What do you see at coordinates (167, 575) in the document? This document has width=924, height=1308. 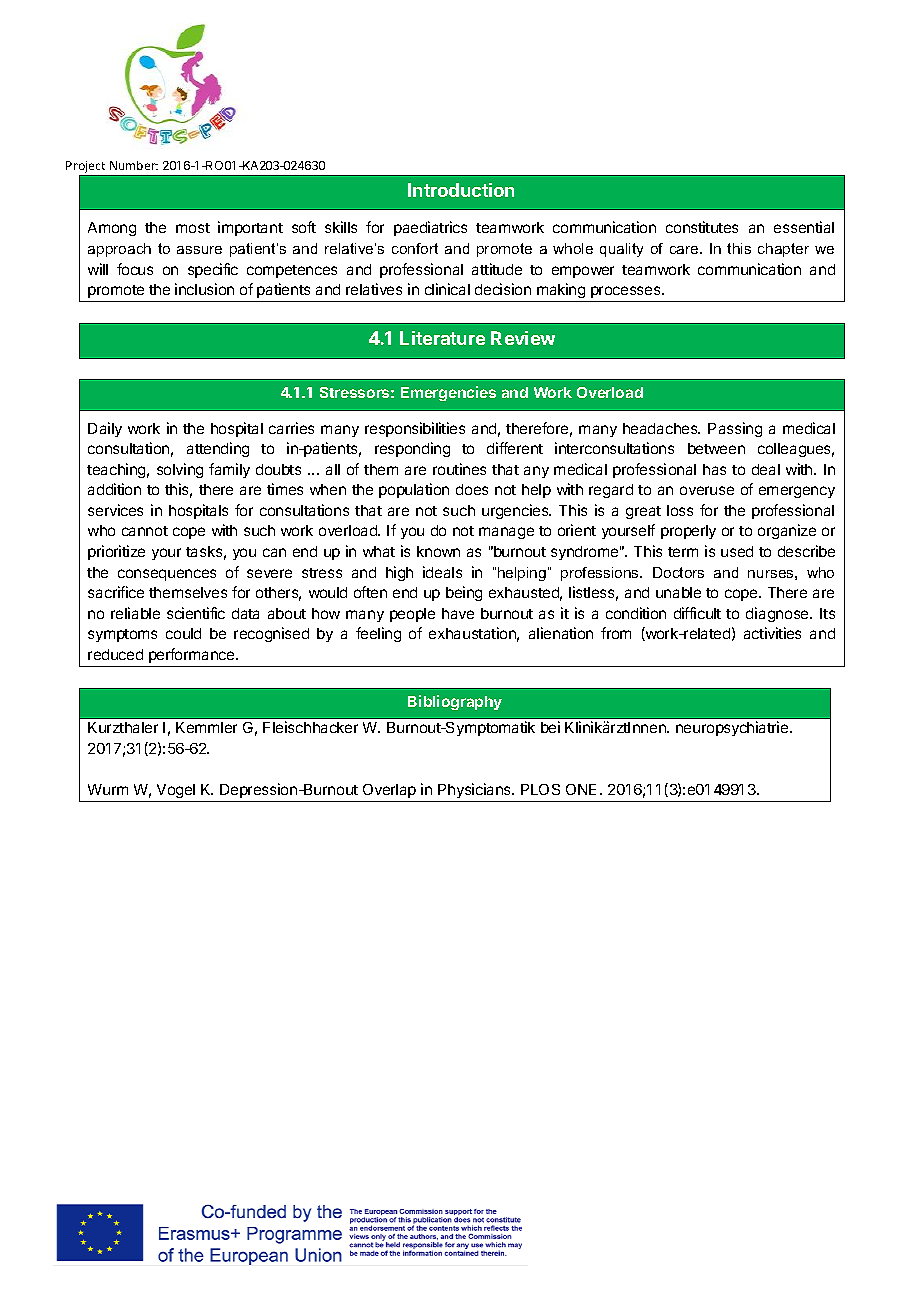 I see `consequences` at bounding box center [167, 575].
